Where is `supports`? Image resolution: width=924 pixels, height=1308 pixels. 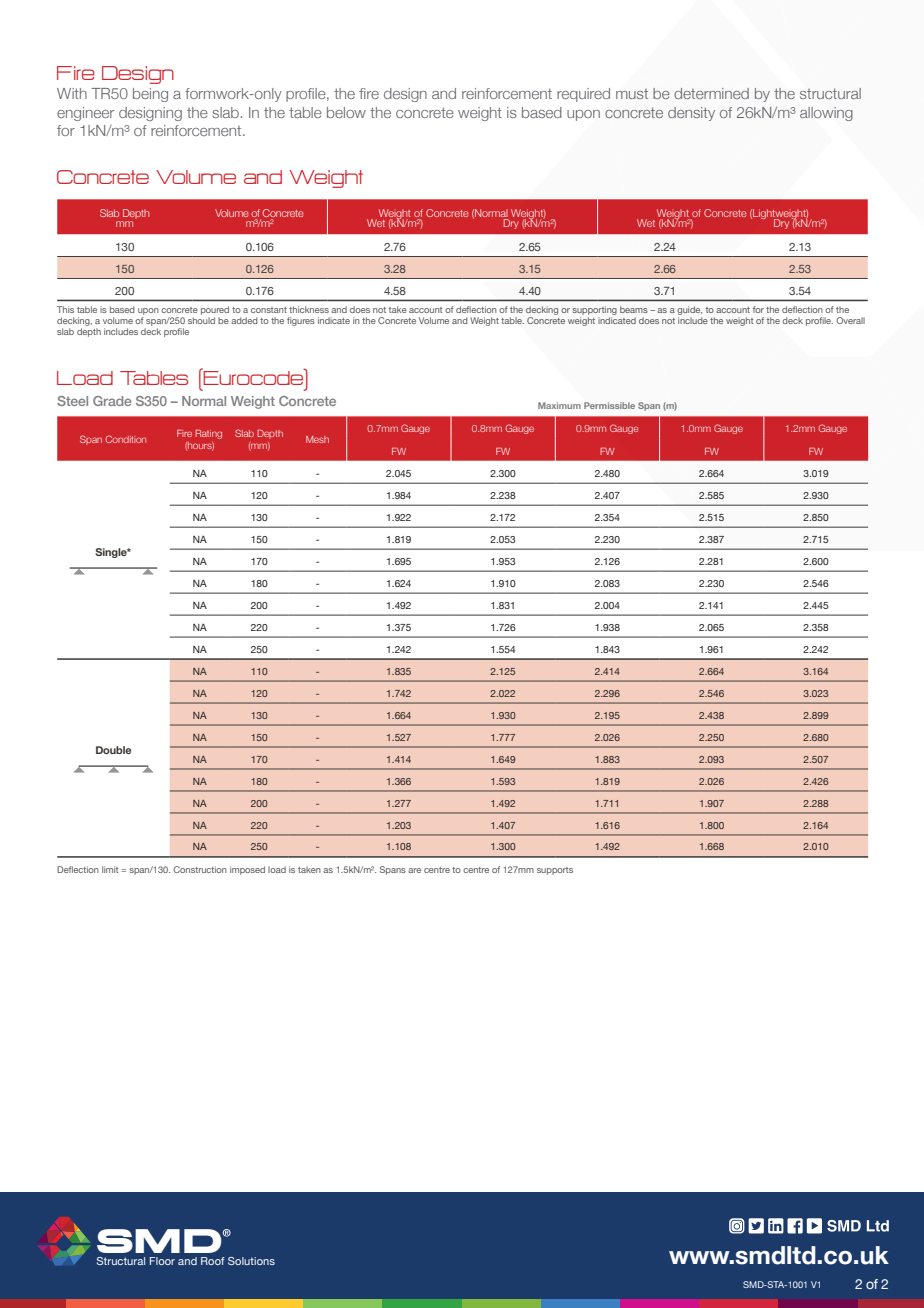 supports is located at coordinates (555, 871).
